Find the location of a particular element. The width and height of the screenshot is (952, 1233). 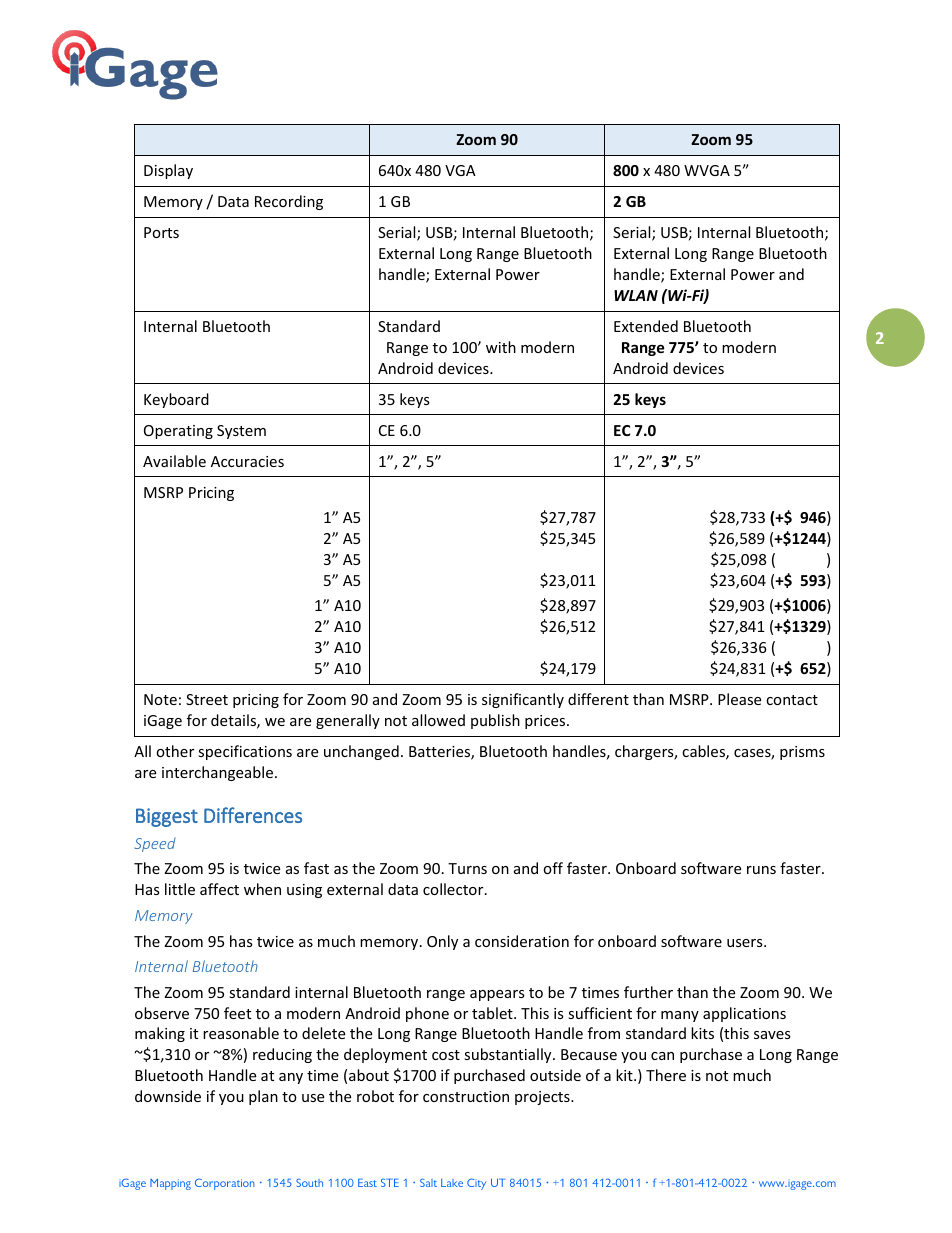

Street is located at coordinates (207, 699).
